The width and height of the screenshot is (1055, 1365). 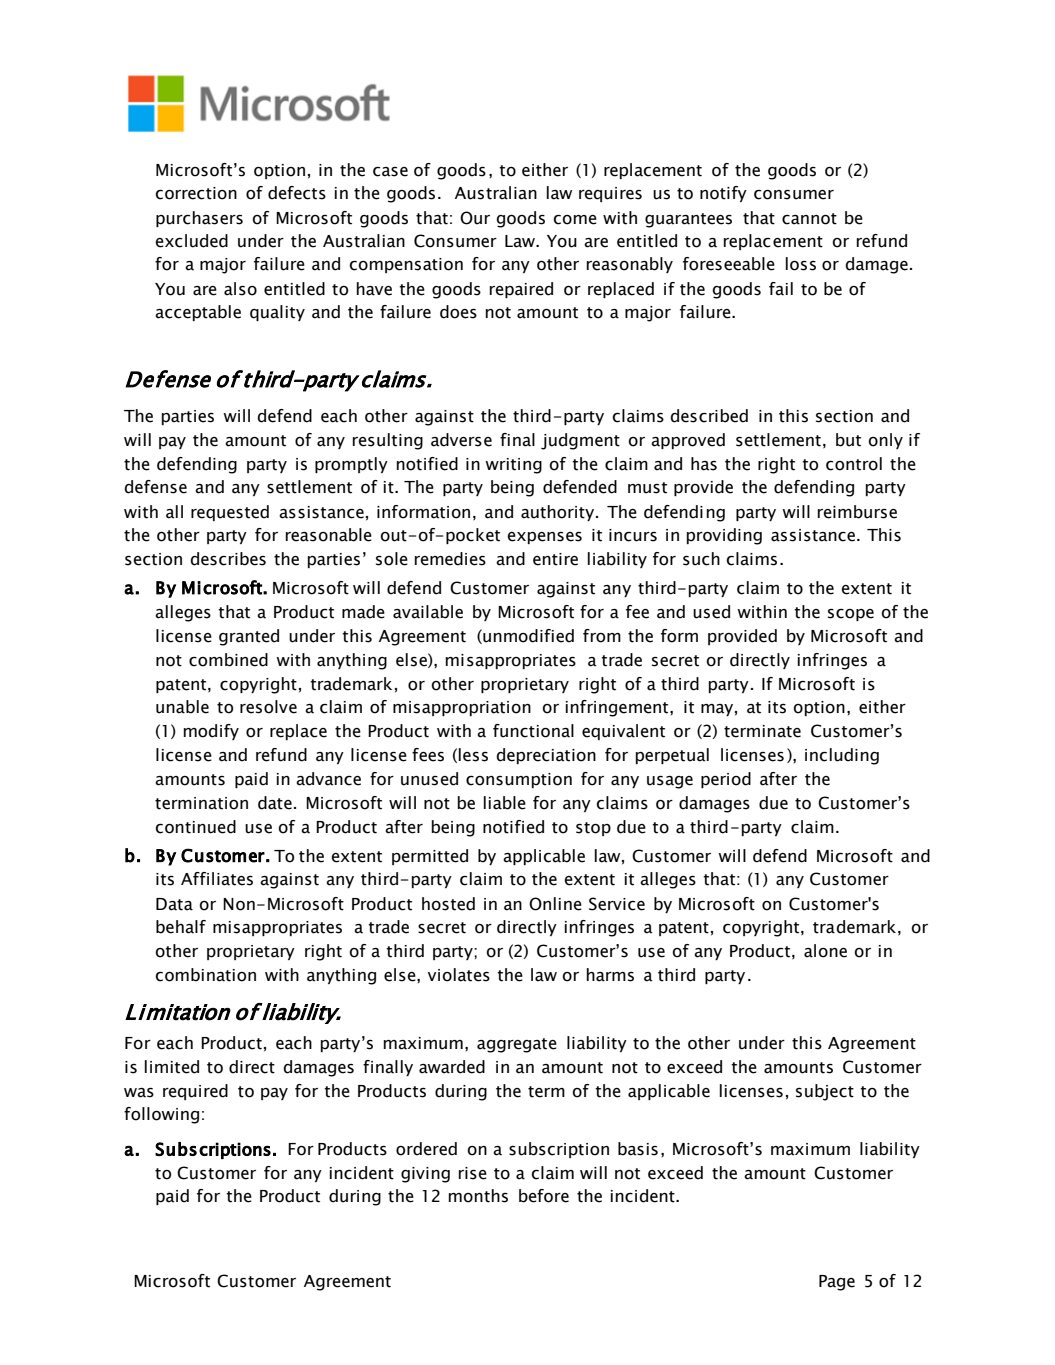 What do you see at coordinates (809, 219) in the screenshot?
I see `cannot` at bounding box center [809, 219].
